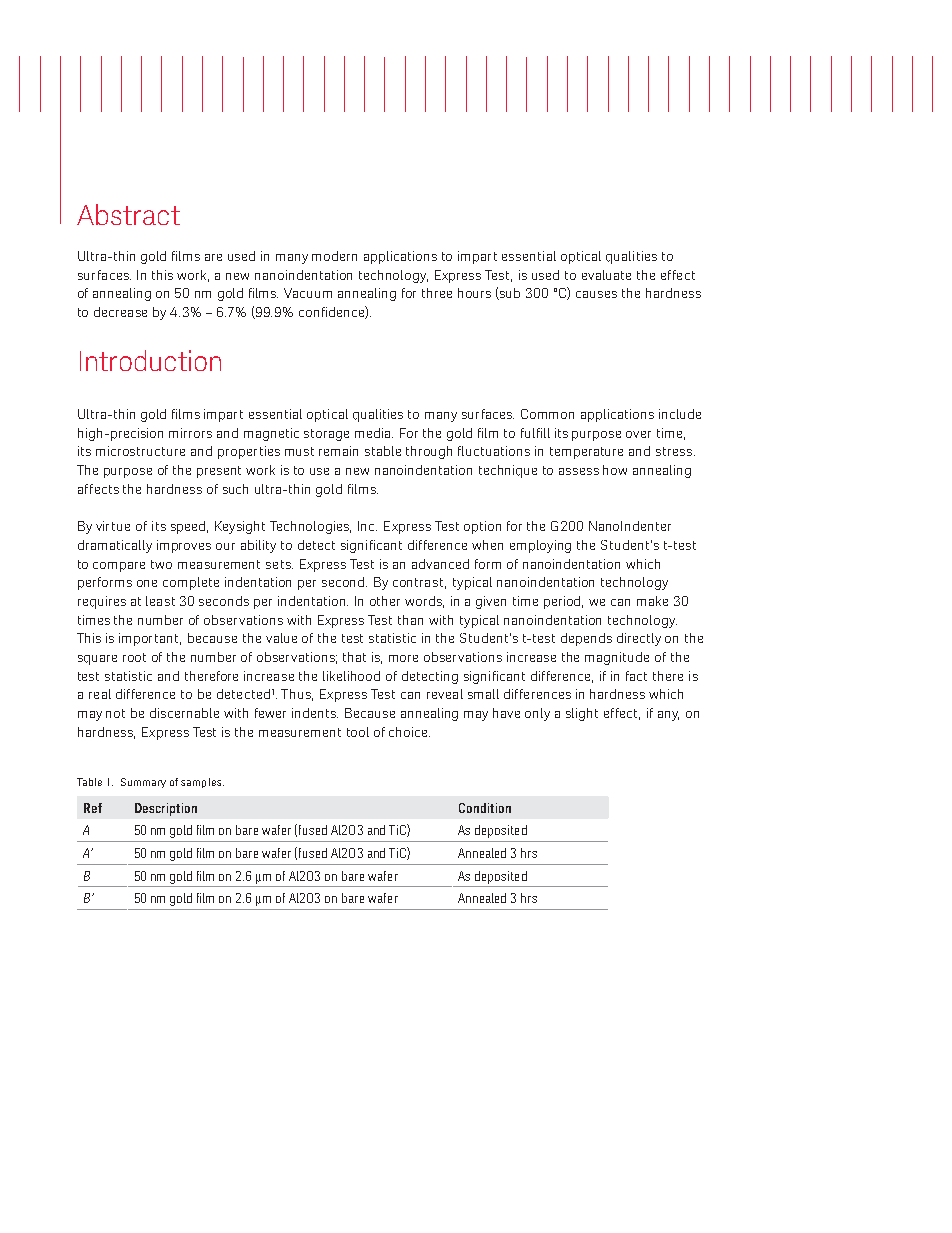 This document has width=952, height=1233. What do you see at coordinates (403, 658) in the document?
I see `more` at bounding box center [403, 658].
